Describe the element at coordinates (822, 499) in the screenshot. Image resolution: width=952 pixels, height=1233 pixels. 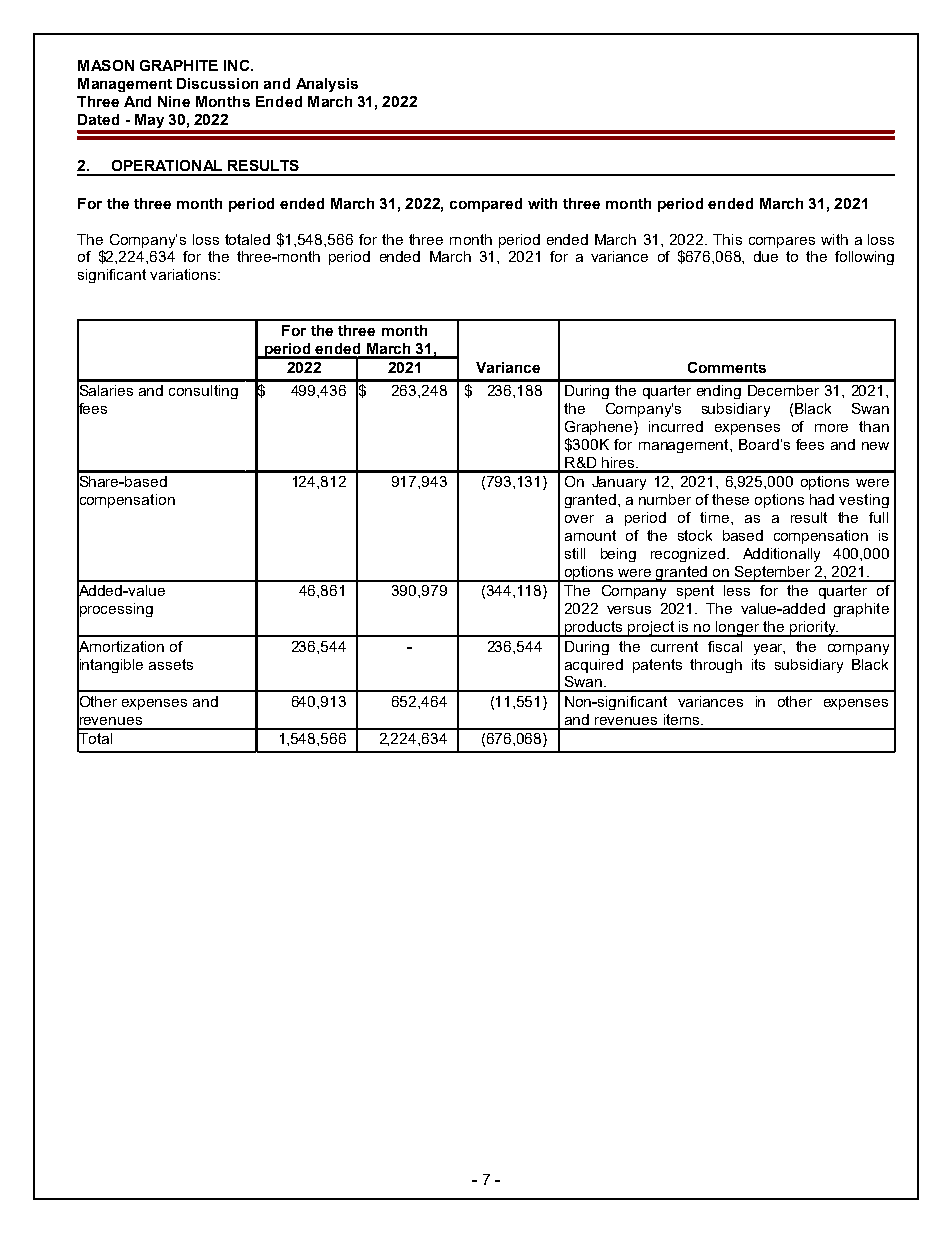
I see `had` at that location.
